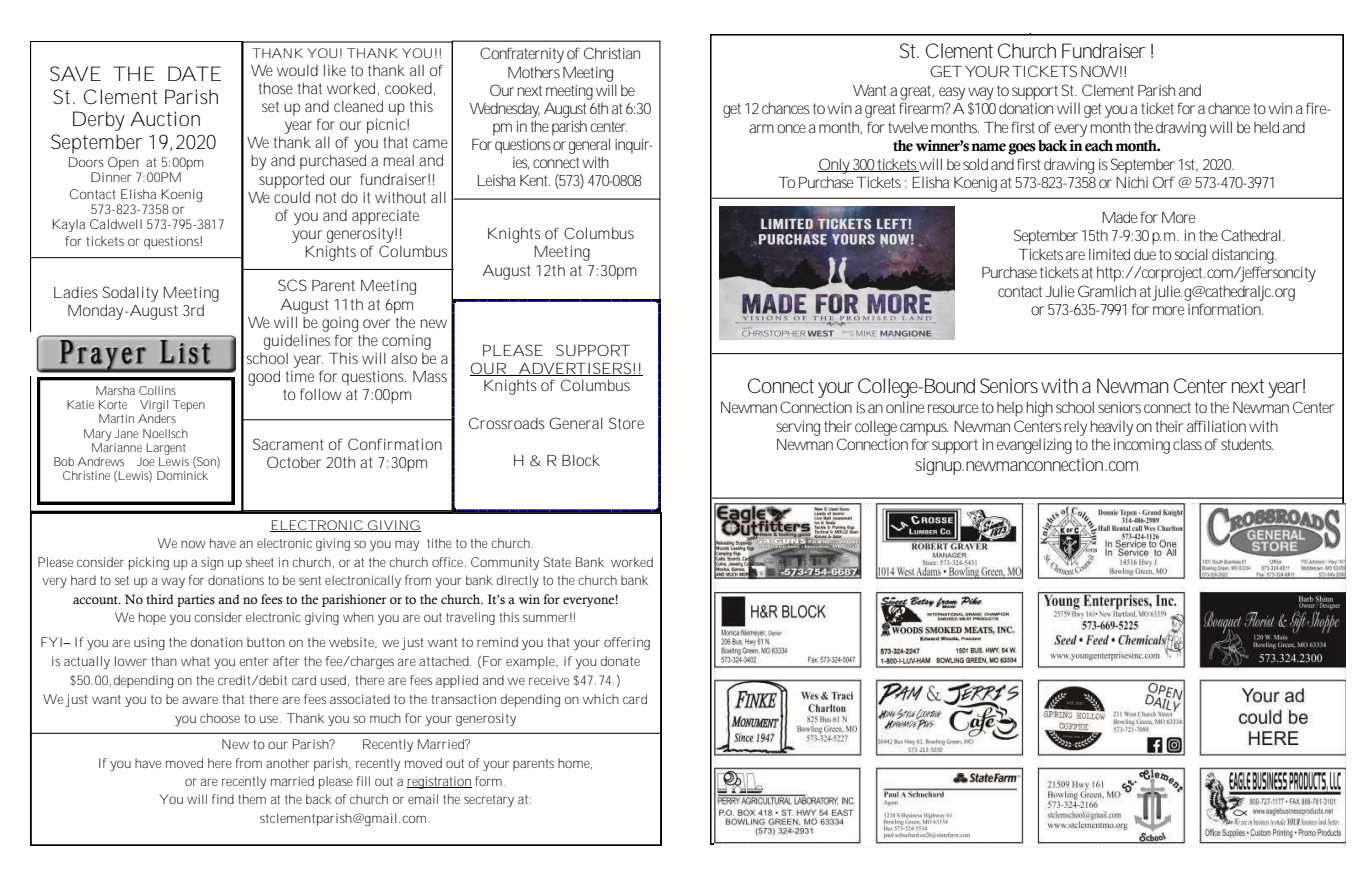 This screenshot has height=887, width=1372. I want to click on DATE, so click(194, 73).
